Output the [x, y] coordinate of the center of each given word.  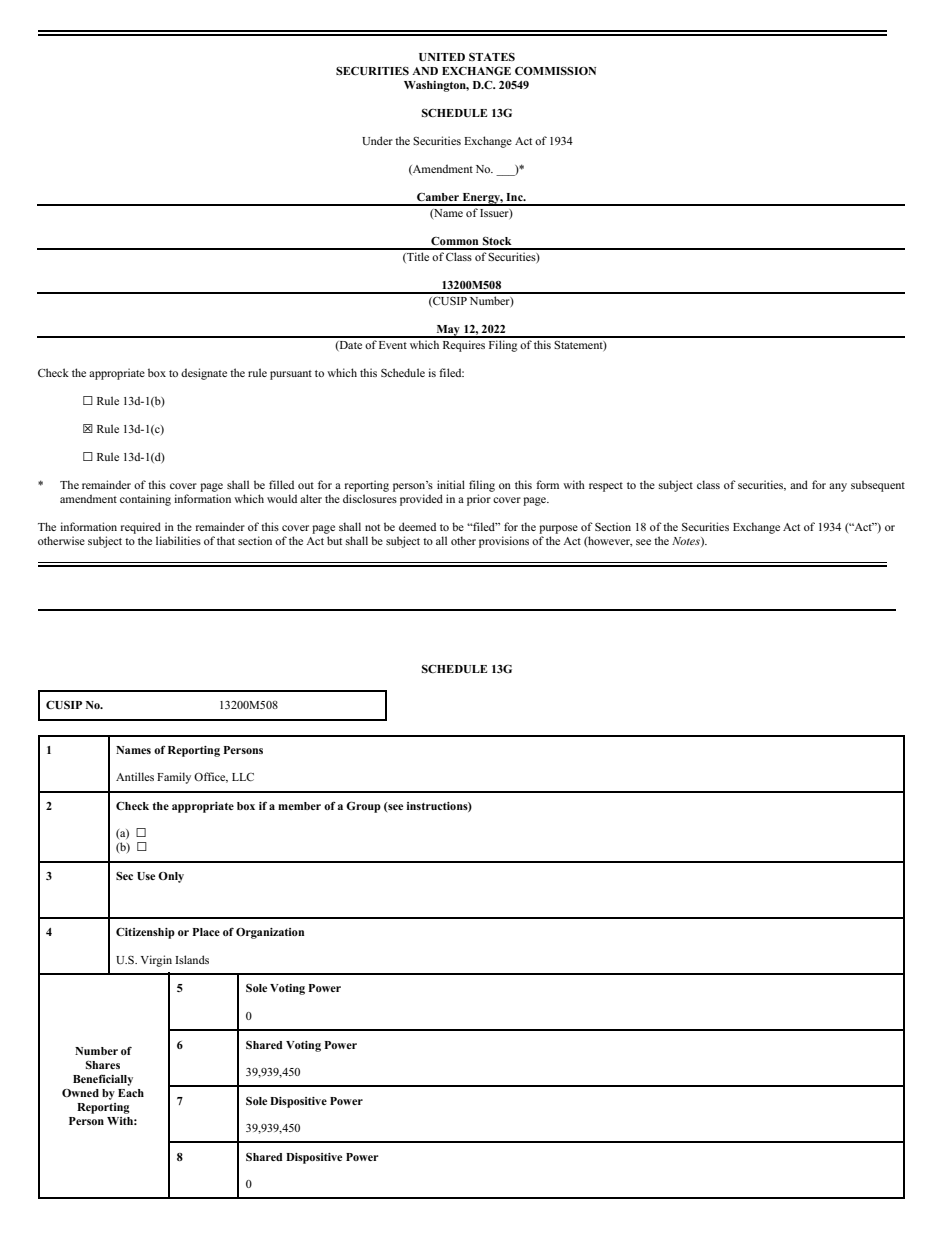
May [448, 331]
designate [204, 374]
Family [174, 778]
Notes [687, 542]
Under [377, 141]
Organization [270, 933]
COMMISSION [555, 70]
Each [131, 1093]
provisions [504, 542]
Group [363, 807]
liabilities [178, 540]
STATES [492, 56]
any [838, 487]
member [299, 806]
